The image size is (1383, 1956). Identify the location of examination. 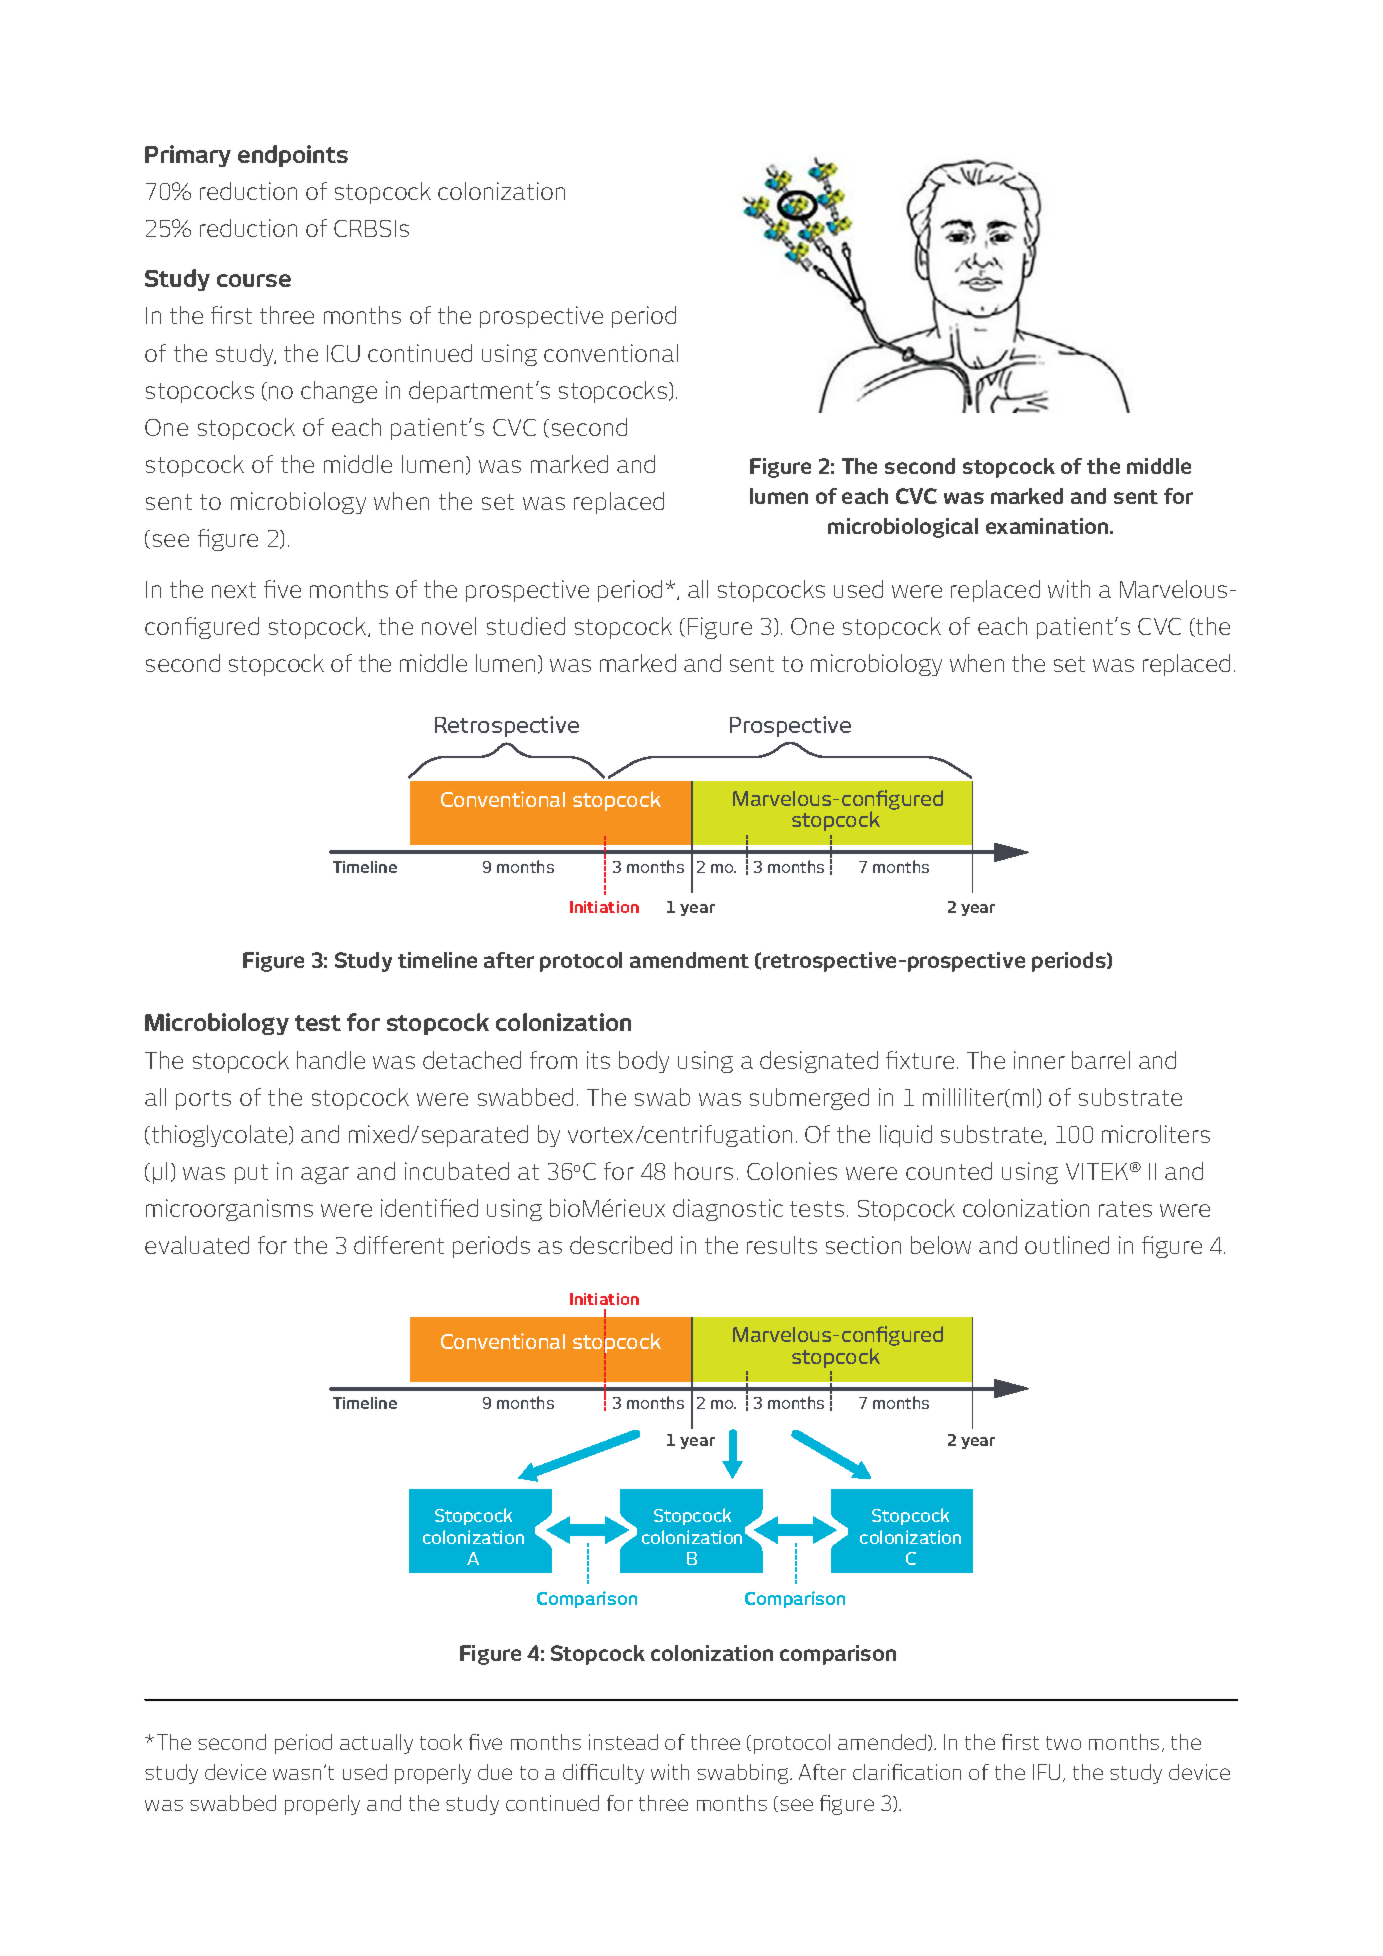
(1048, 526).
